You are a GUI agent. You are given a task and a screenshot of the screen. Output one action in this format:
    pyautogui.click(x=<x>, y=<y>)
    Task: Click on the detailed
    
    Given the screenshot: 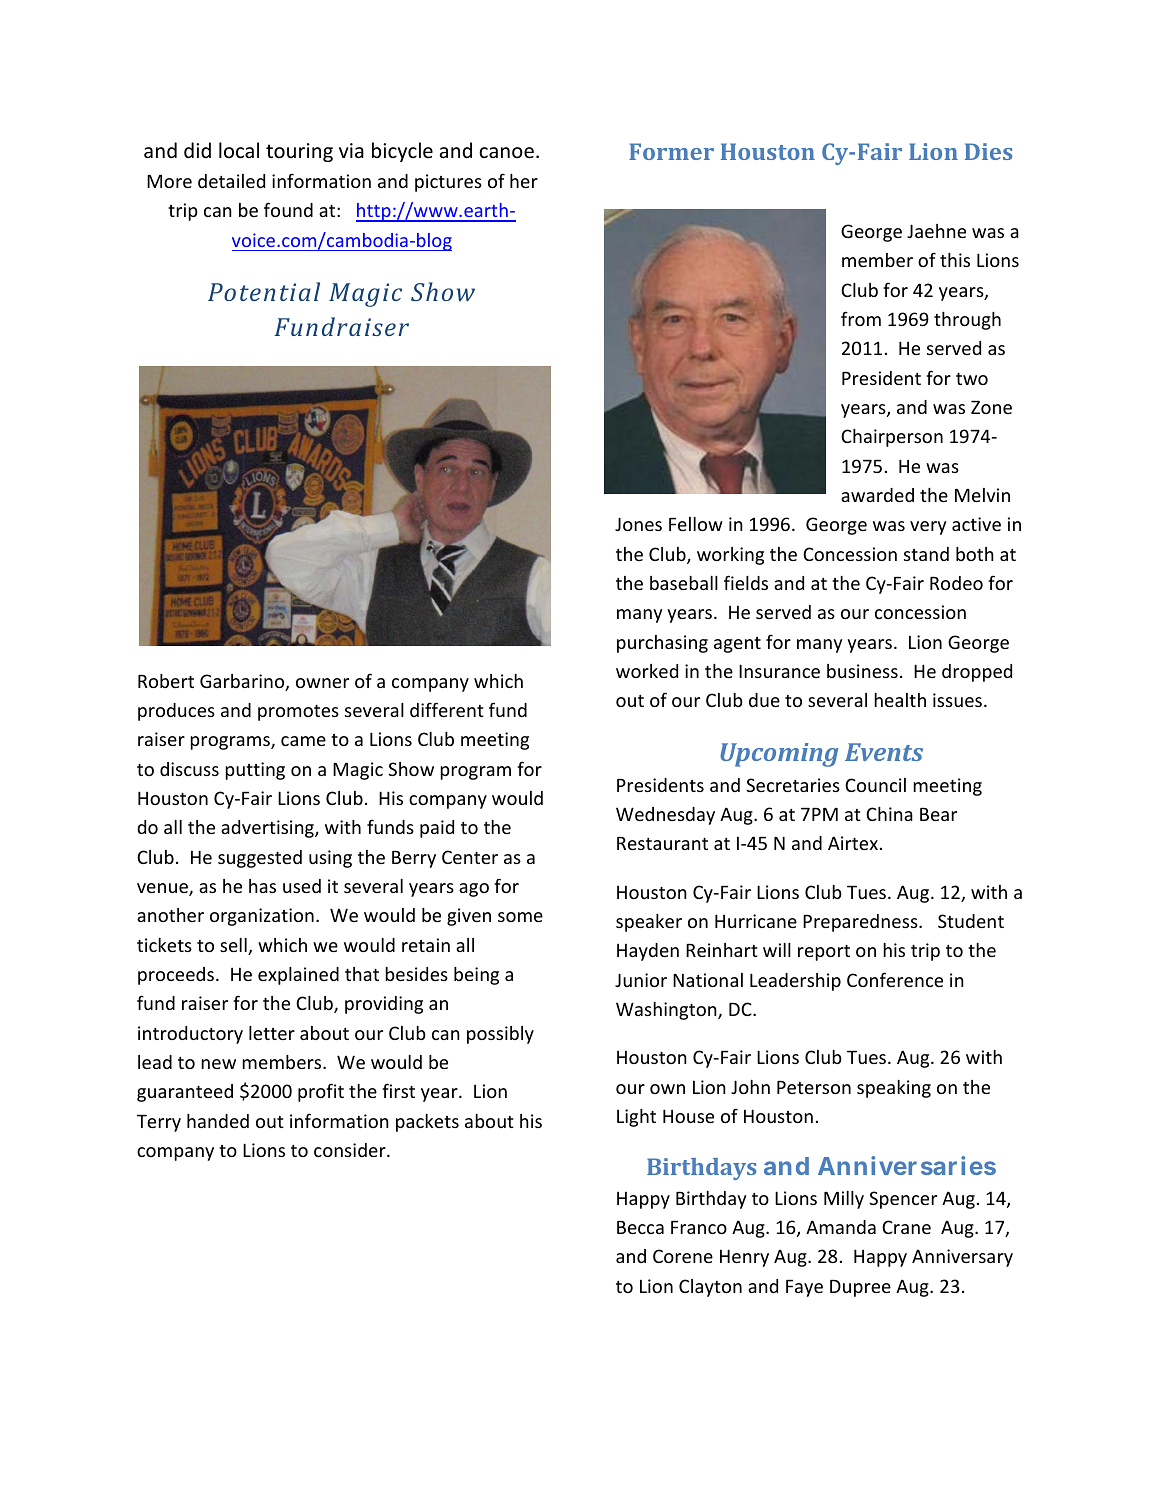 What is the action you would take?
    pyautogui.click(x=231, y=181)
